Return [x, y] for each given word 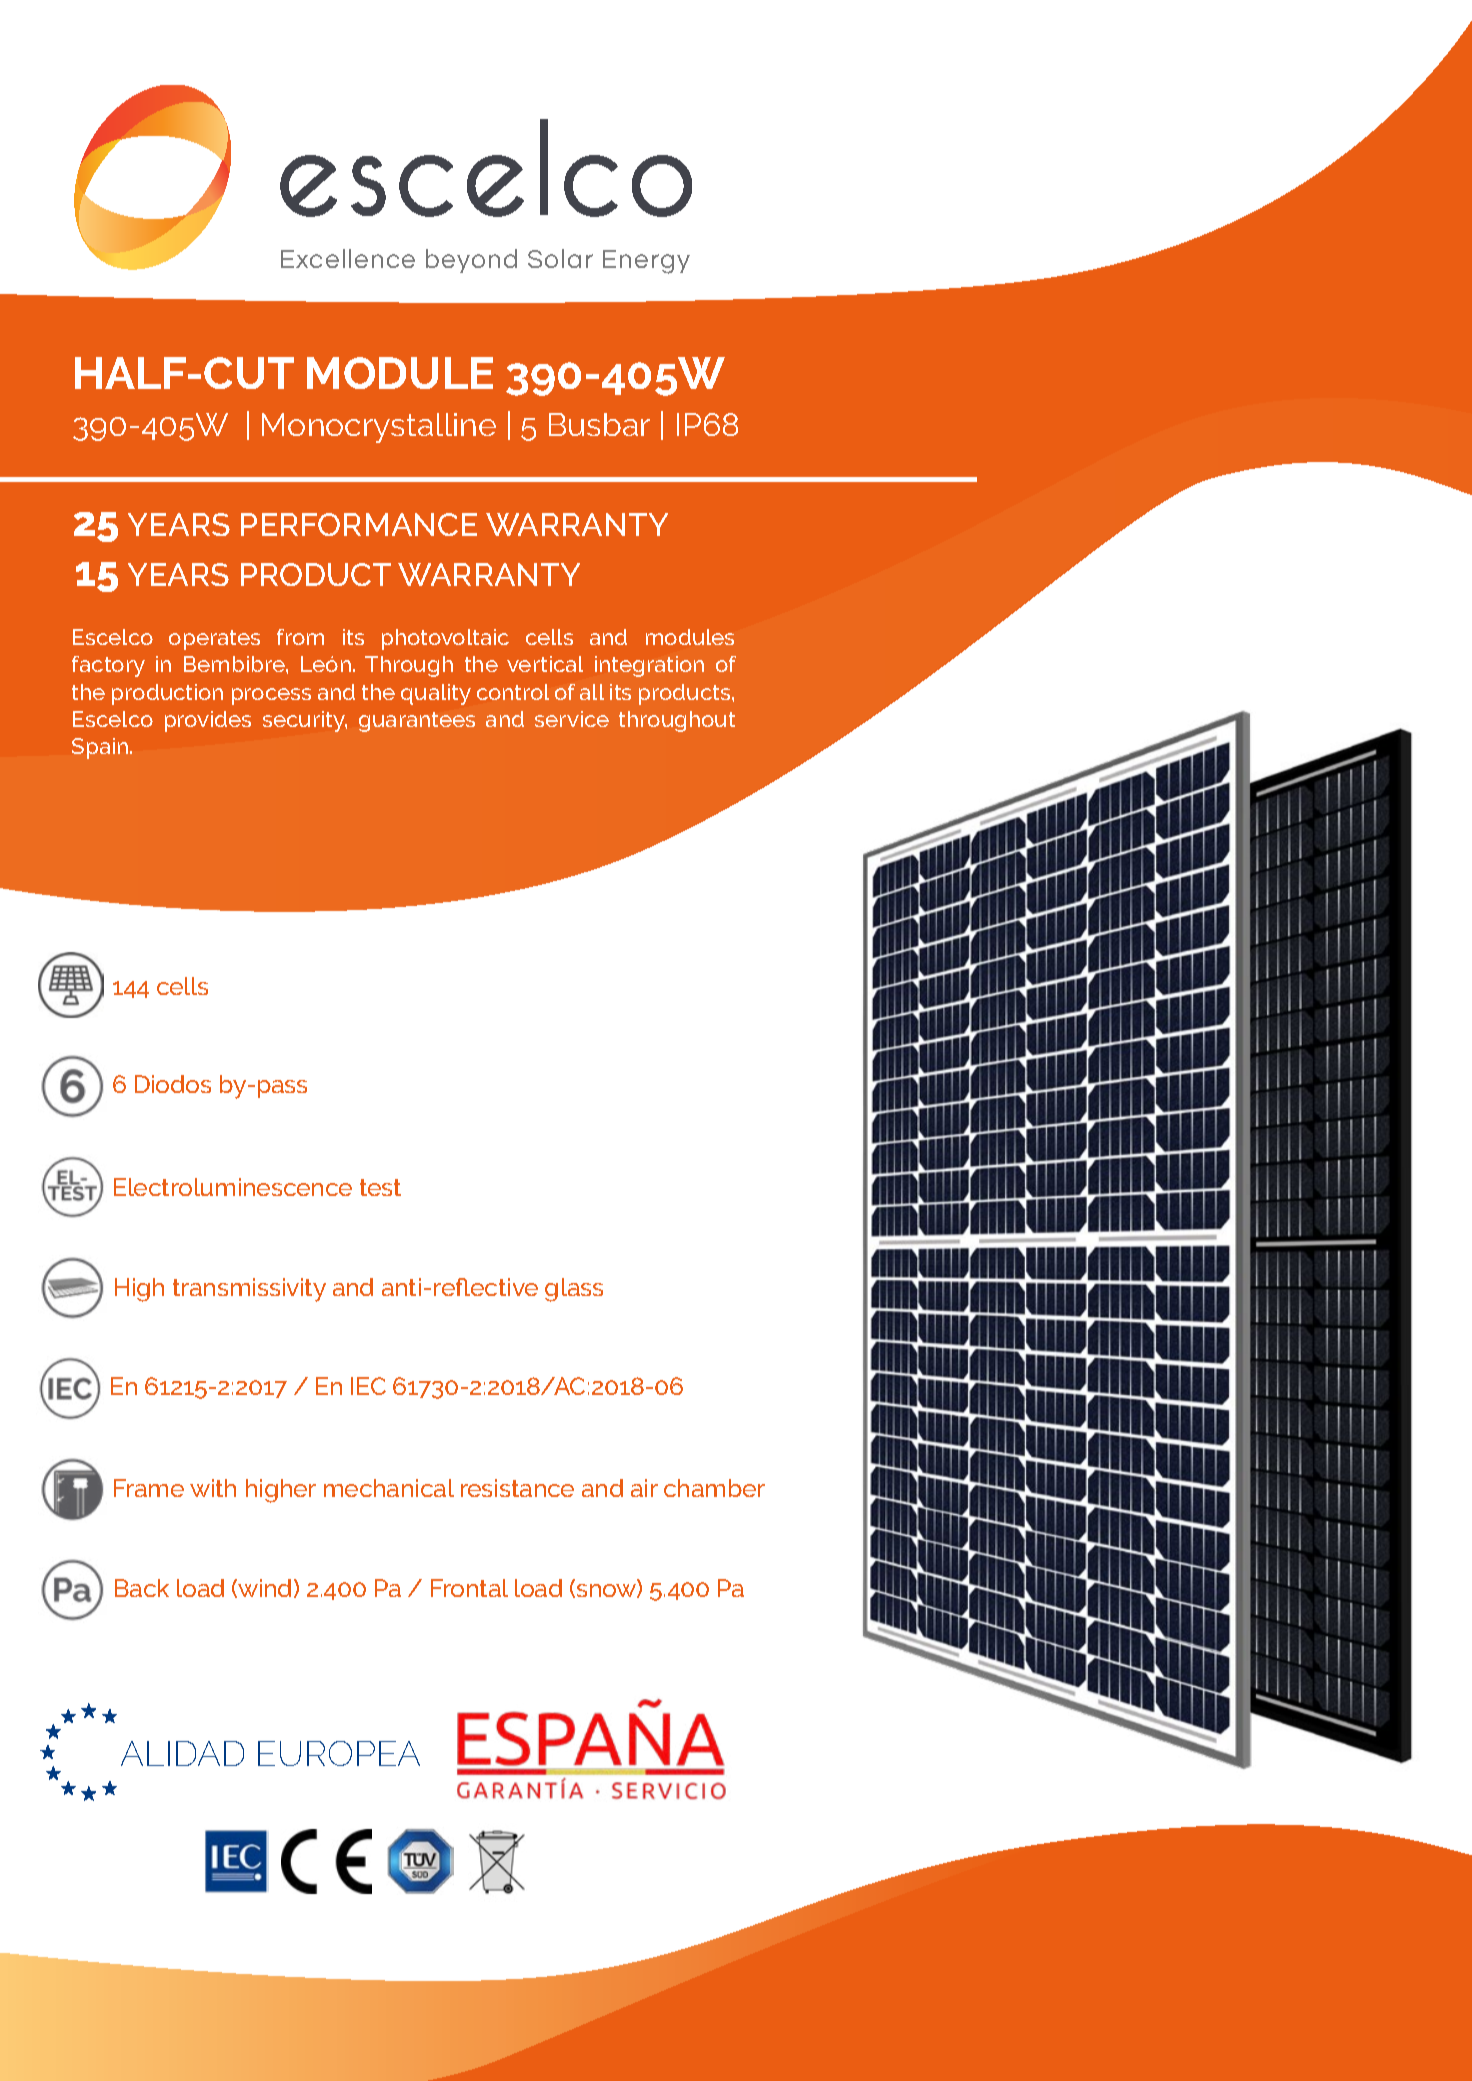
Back [142, 1588]
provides [208, 721]
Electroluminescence [233, 1187]
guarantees [417, 722]
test [380, 1187]
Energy [646, 262]
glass [574, 1290]
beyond [471, 261]
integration [649, 666]
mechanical [389, 1488]
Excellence [348, 258]
